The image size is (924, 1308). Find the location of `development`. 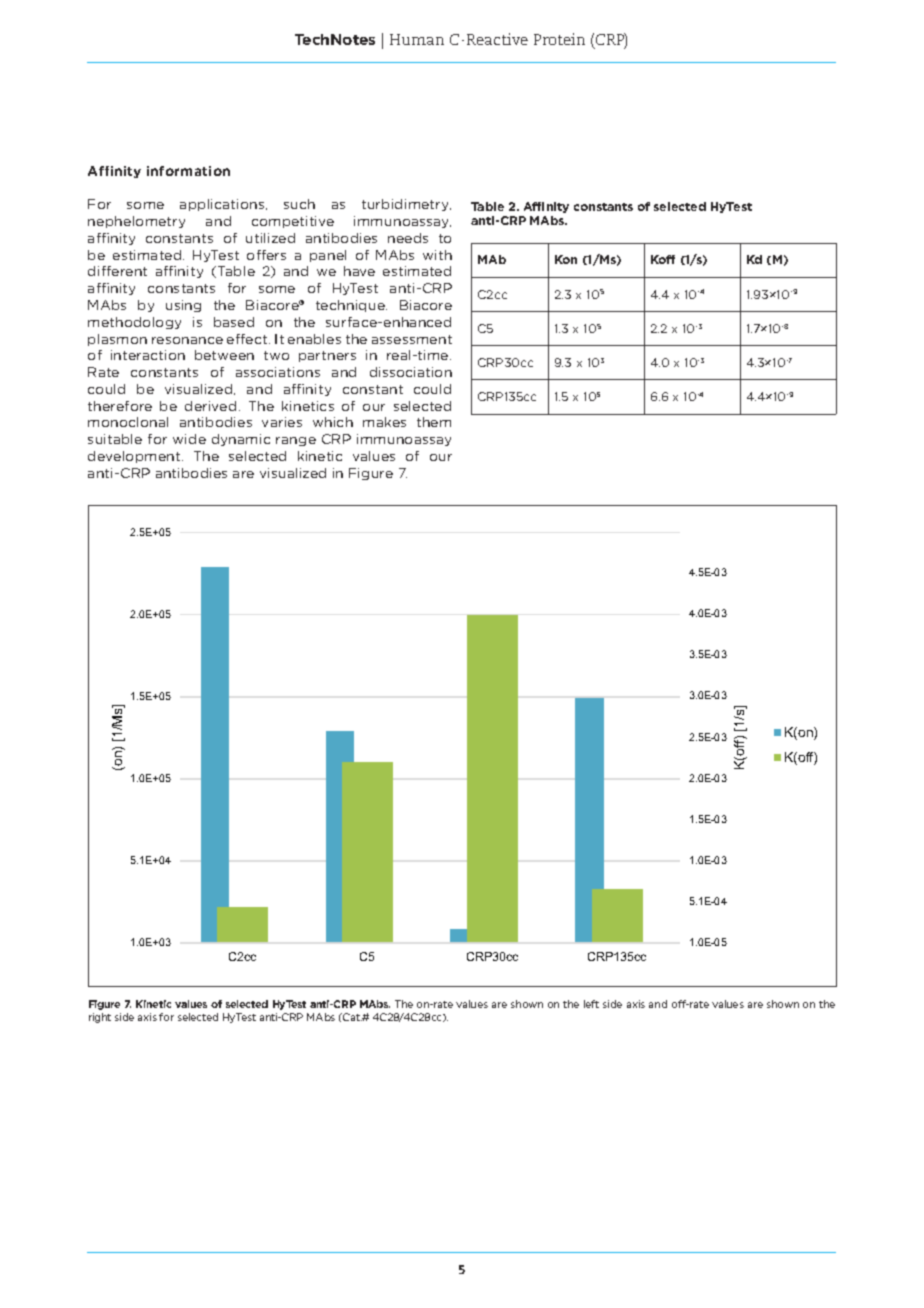

development is located at coordinates (135, 457).
